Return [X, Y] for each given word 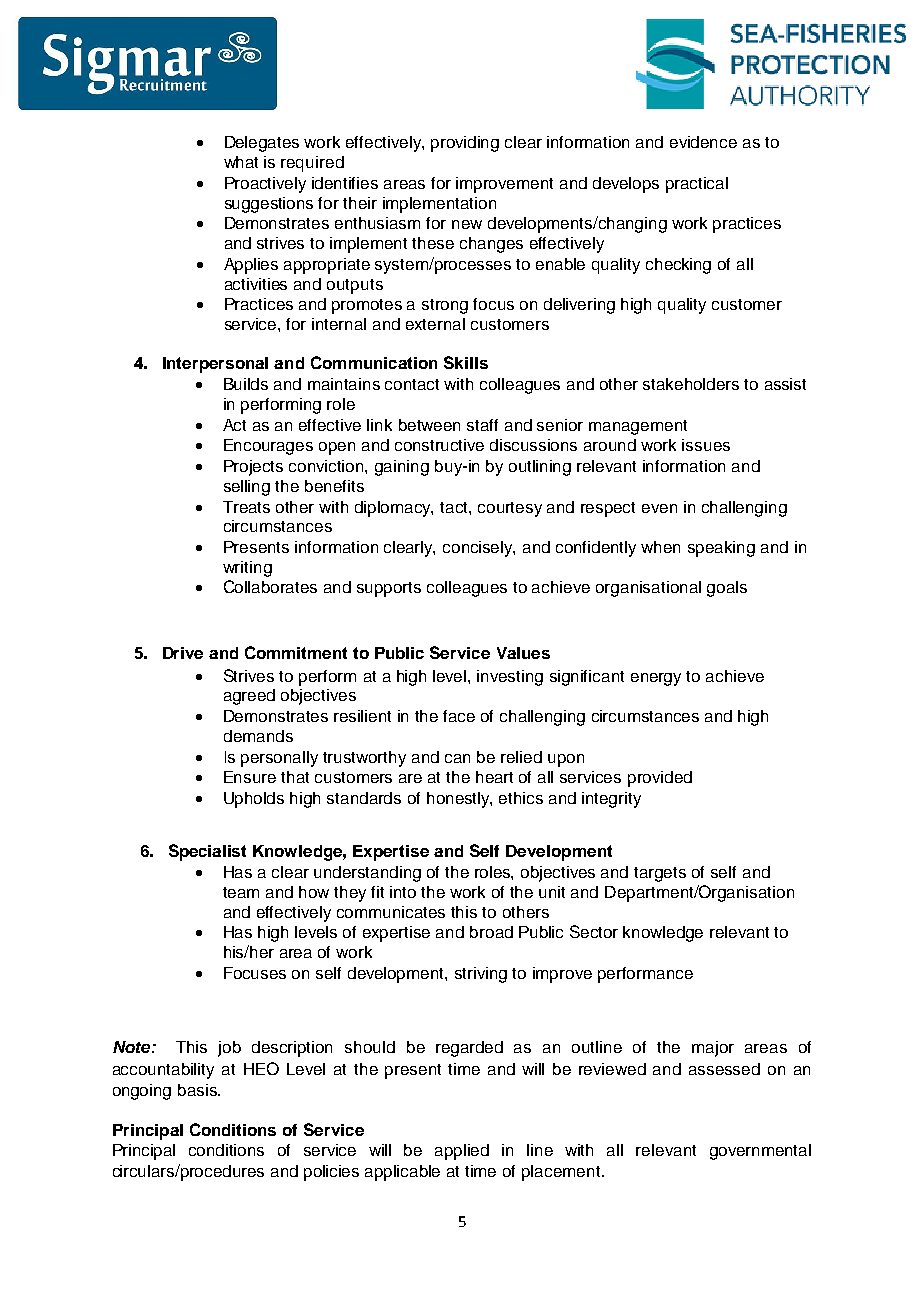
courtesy [510, 509]
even [659, 508]
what [241, 162]
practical [697, 185]
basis [198, 1090]
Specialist [207, 852]
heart [494, 777]
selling [247, 488]
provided [660, 779]
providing [465, 144]
